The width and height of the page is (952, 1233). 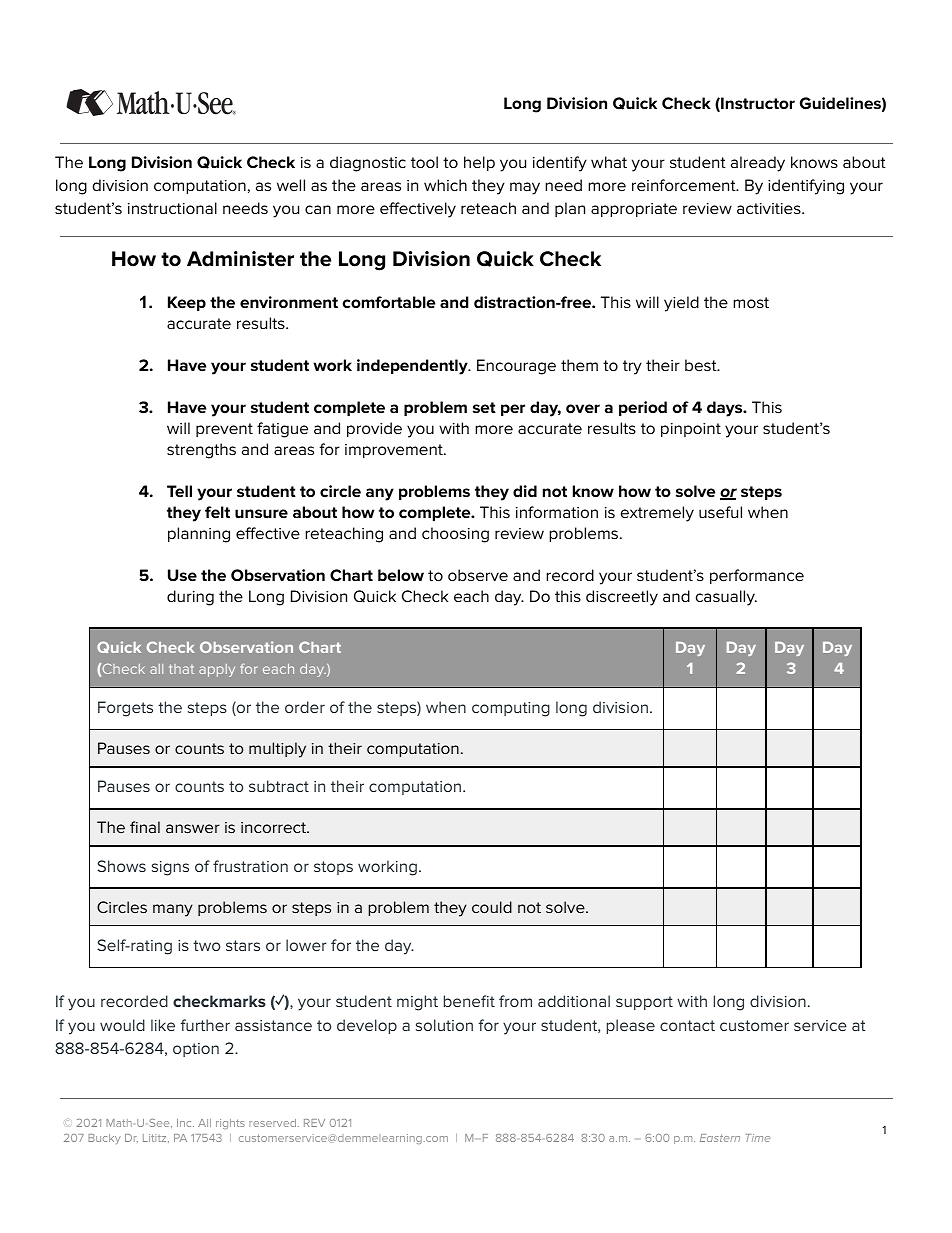 What do you see at coordinates (224, 430) in the page?
I see `prevent` at bounding box center [224, 430].
